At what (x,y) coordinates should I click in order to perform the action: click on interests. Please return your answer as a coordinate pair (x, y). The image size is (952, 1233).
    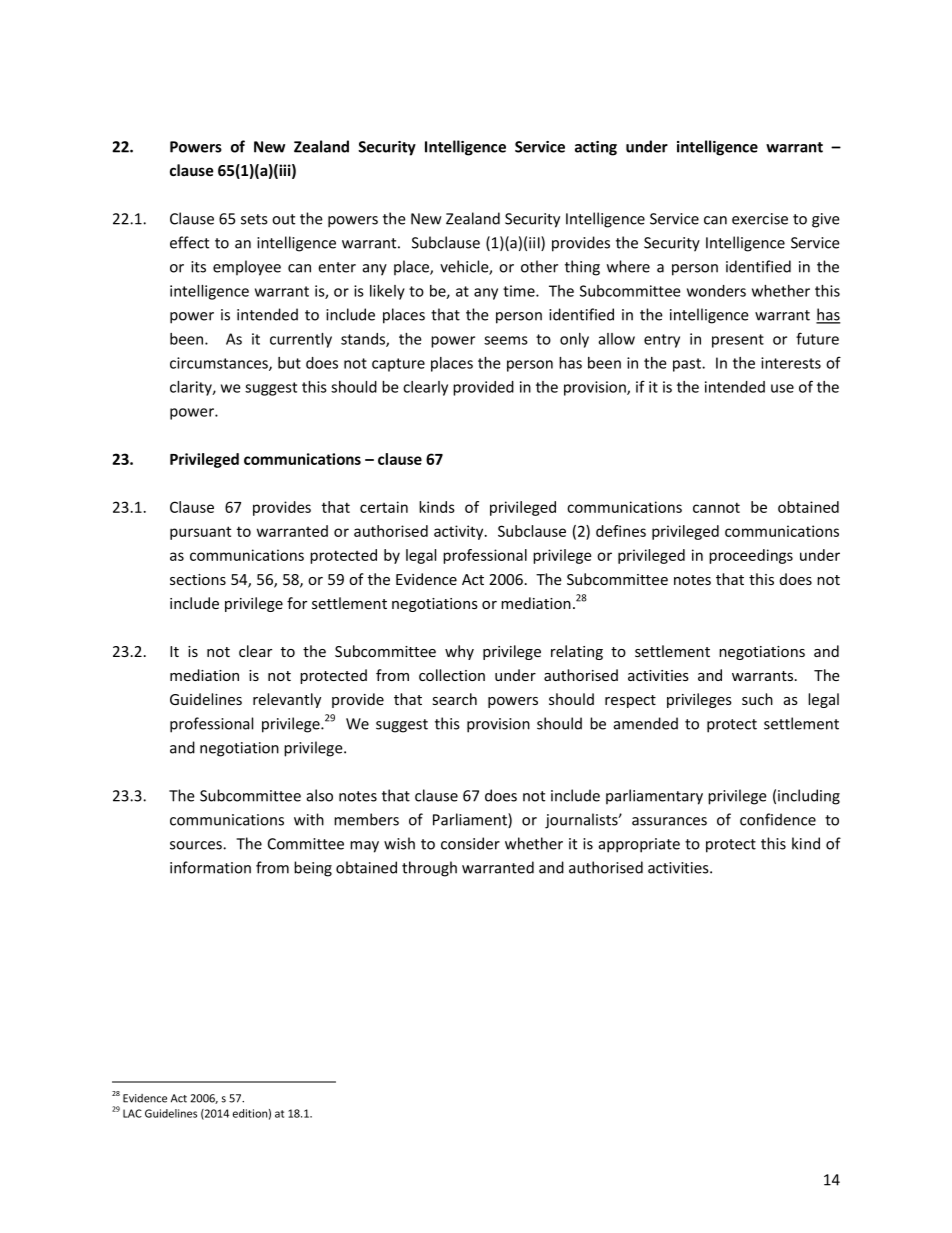
    Looking at the image, I should click on (791, 363).
